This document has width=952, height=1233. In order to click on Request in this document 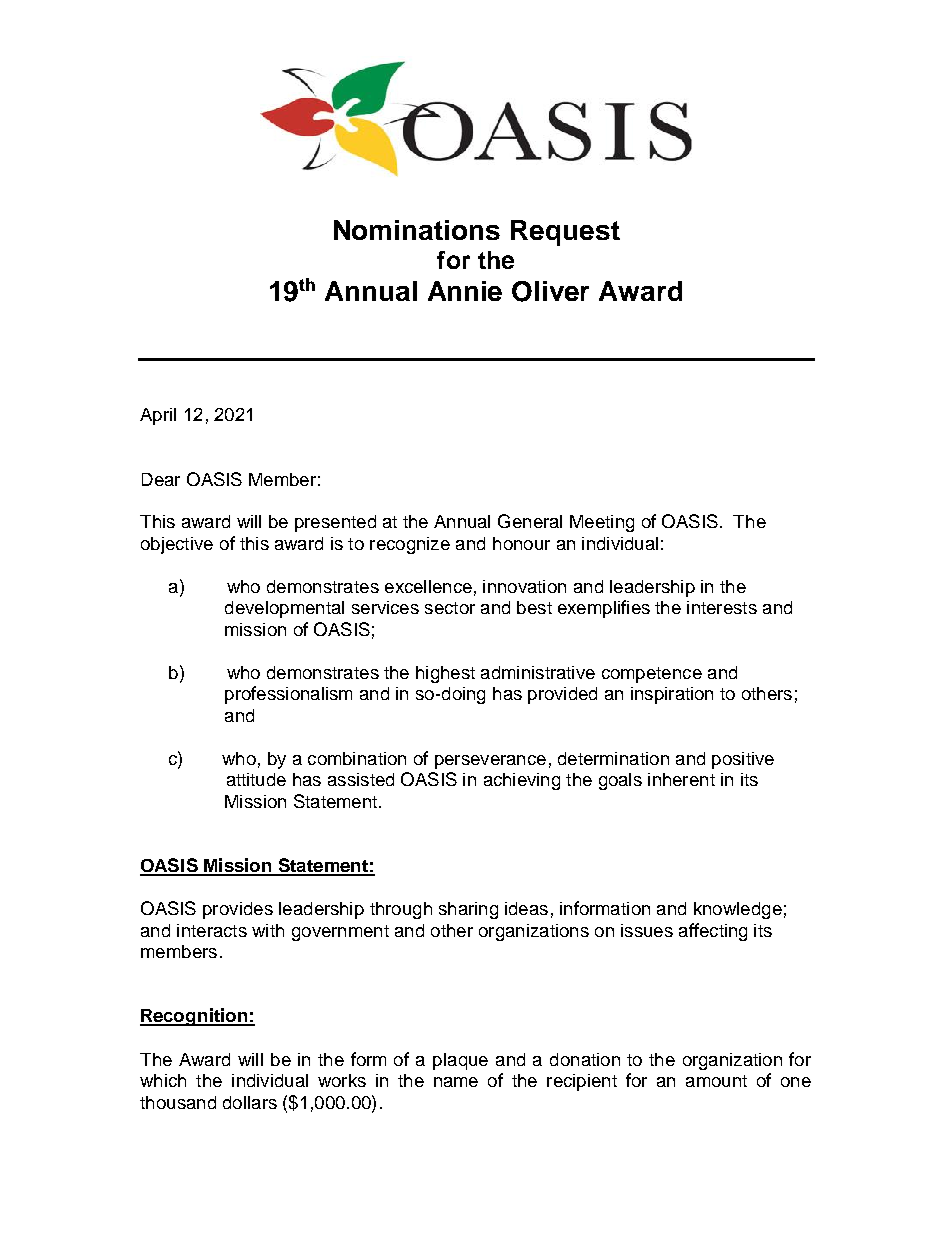, I will do `click(565, 233)`.
